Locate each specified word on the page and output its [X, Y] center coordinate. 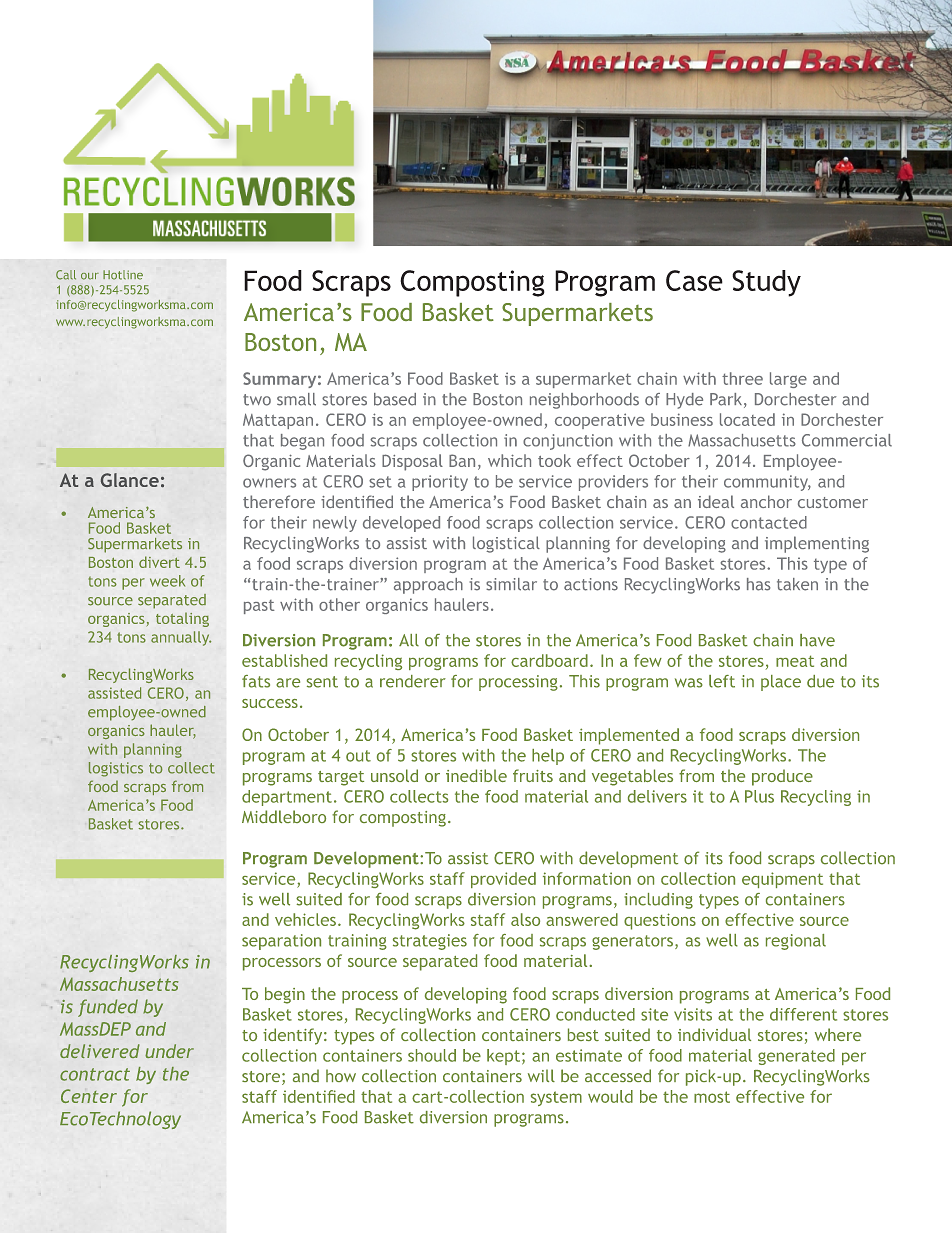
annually [181, 638]
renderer [413, 681]
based [395, 399]
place [781, 683]
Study [766, 283]
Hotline [123, 275]
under [169, 1051]
